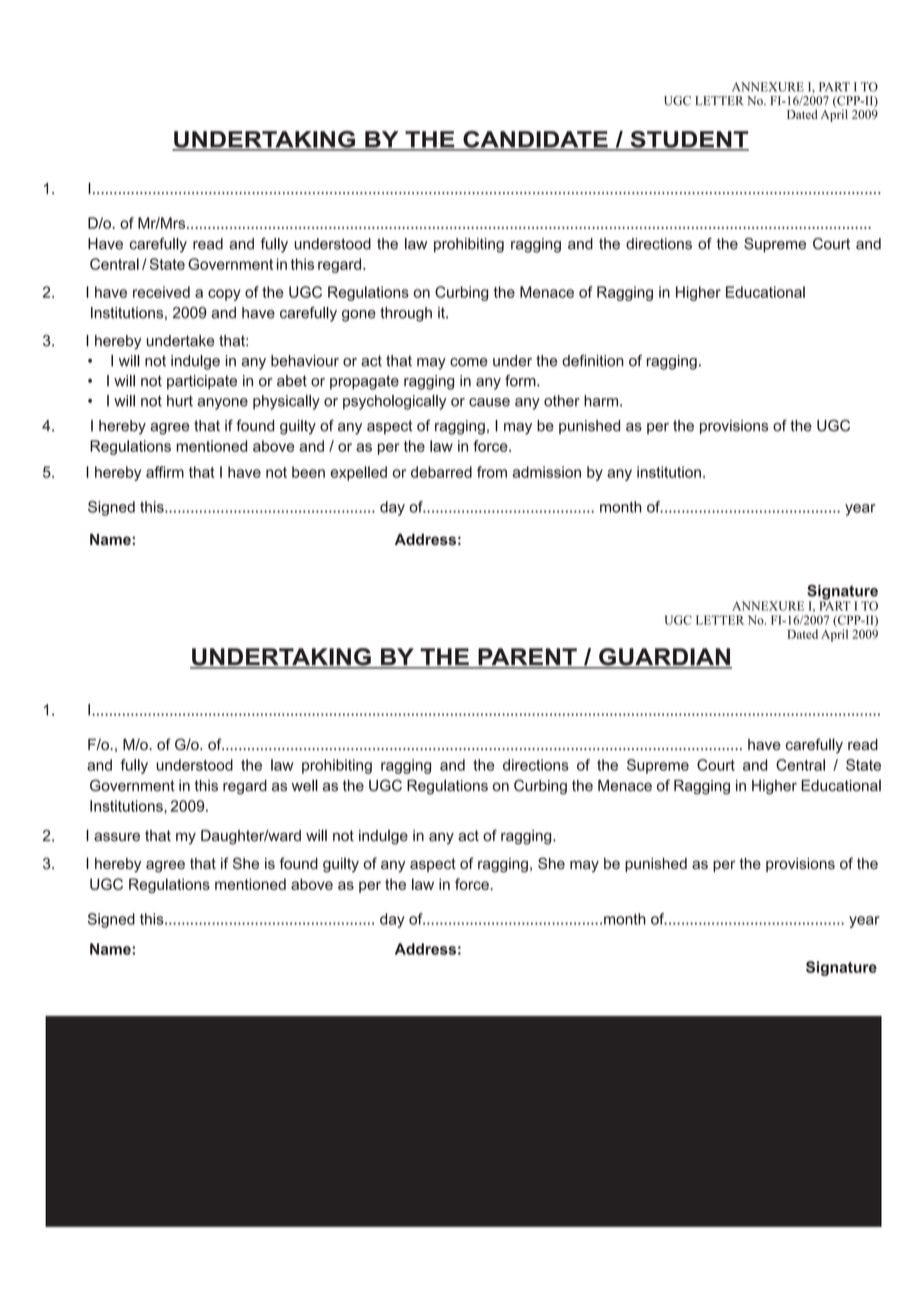  What do you see at coordinates (688, 140) in the page?
I see `STUDENT` at bounding box center [688, 140].
